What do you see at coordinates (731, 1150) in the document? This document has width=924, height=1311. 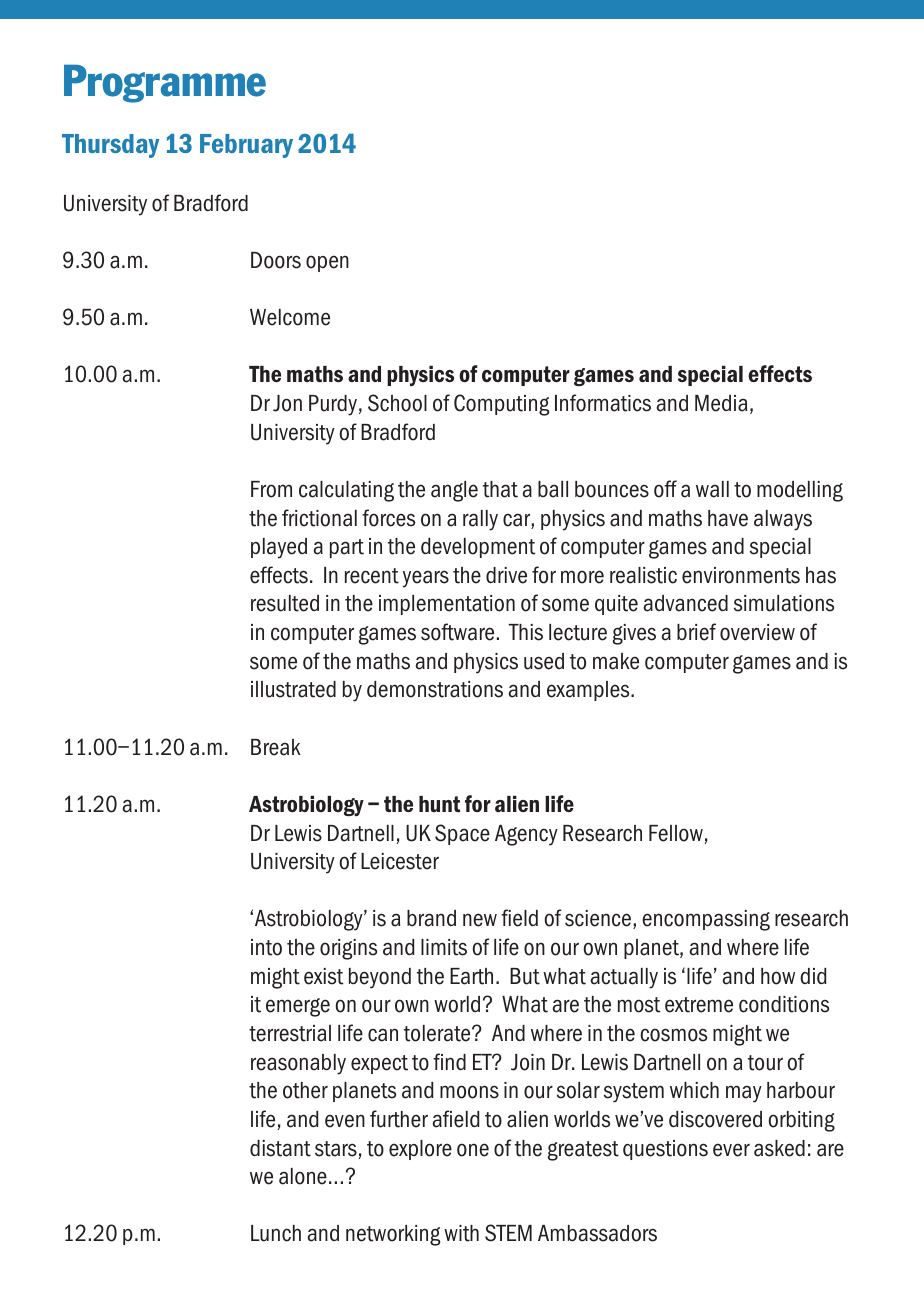 I see `ever` at bounding box center [731, 1150].
